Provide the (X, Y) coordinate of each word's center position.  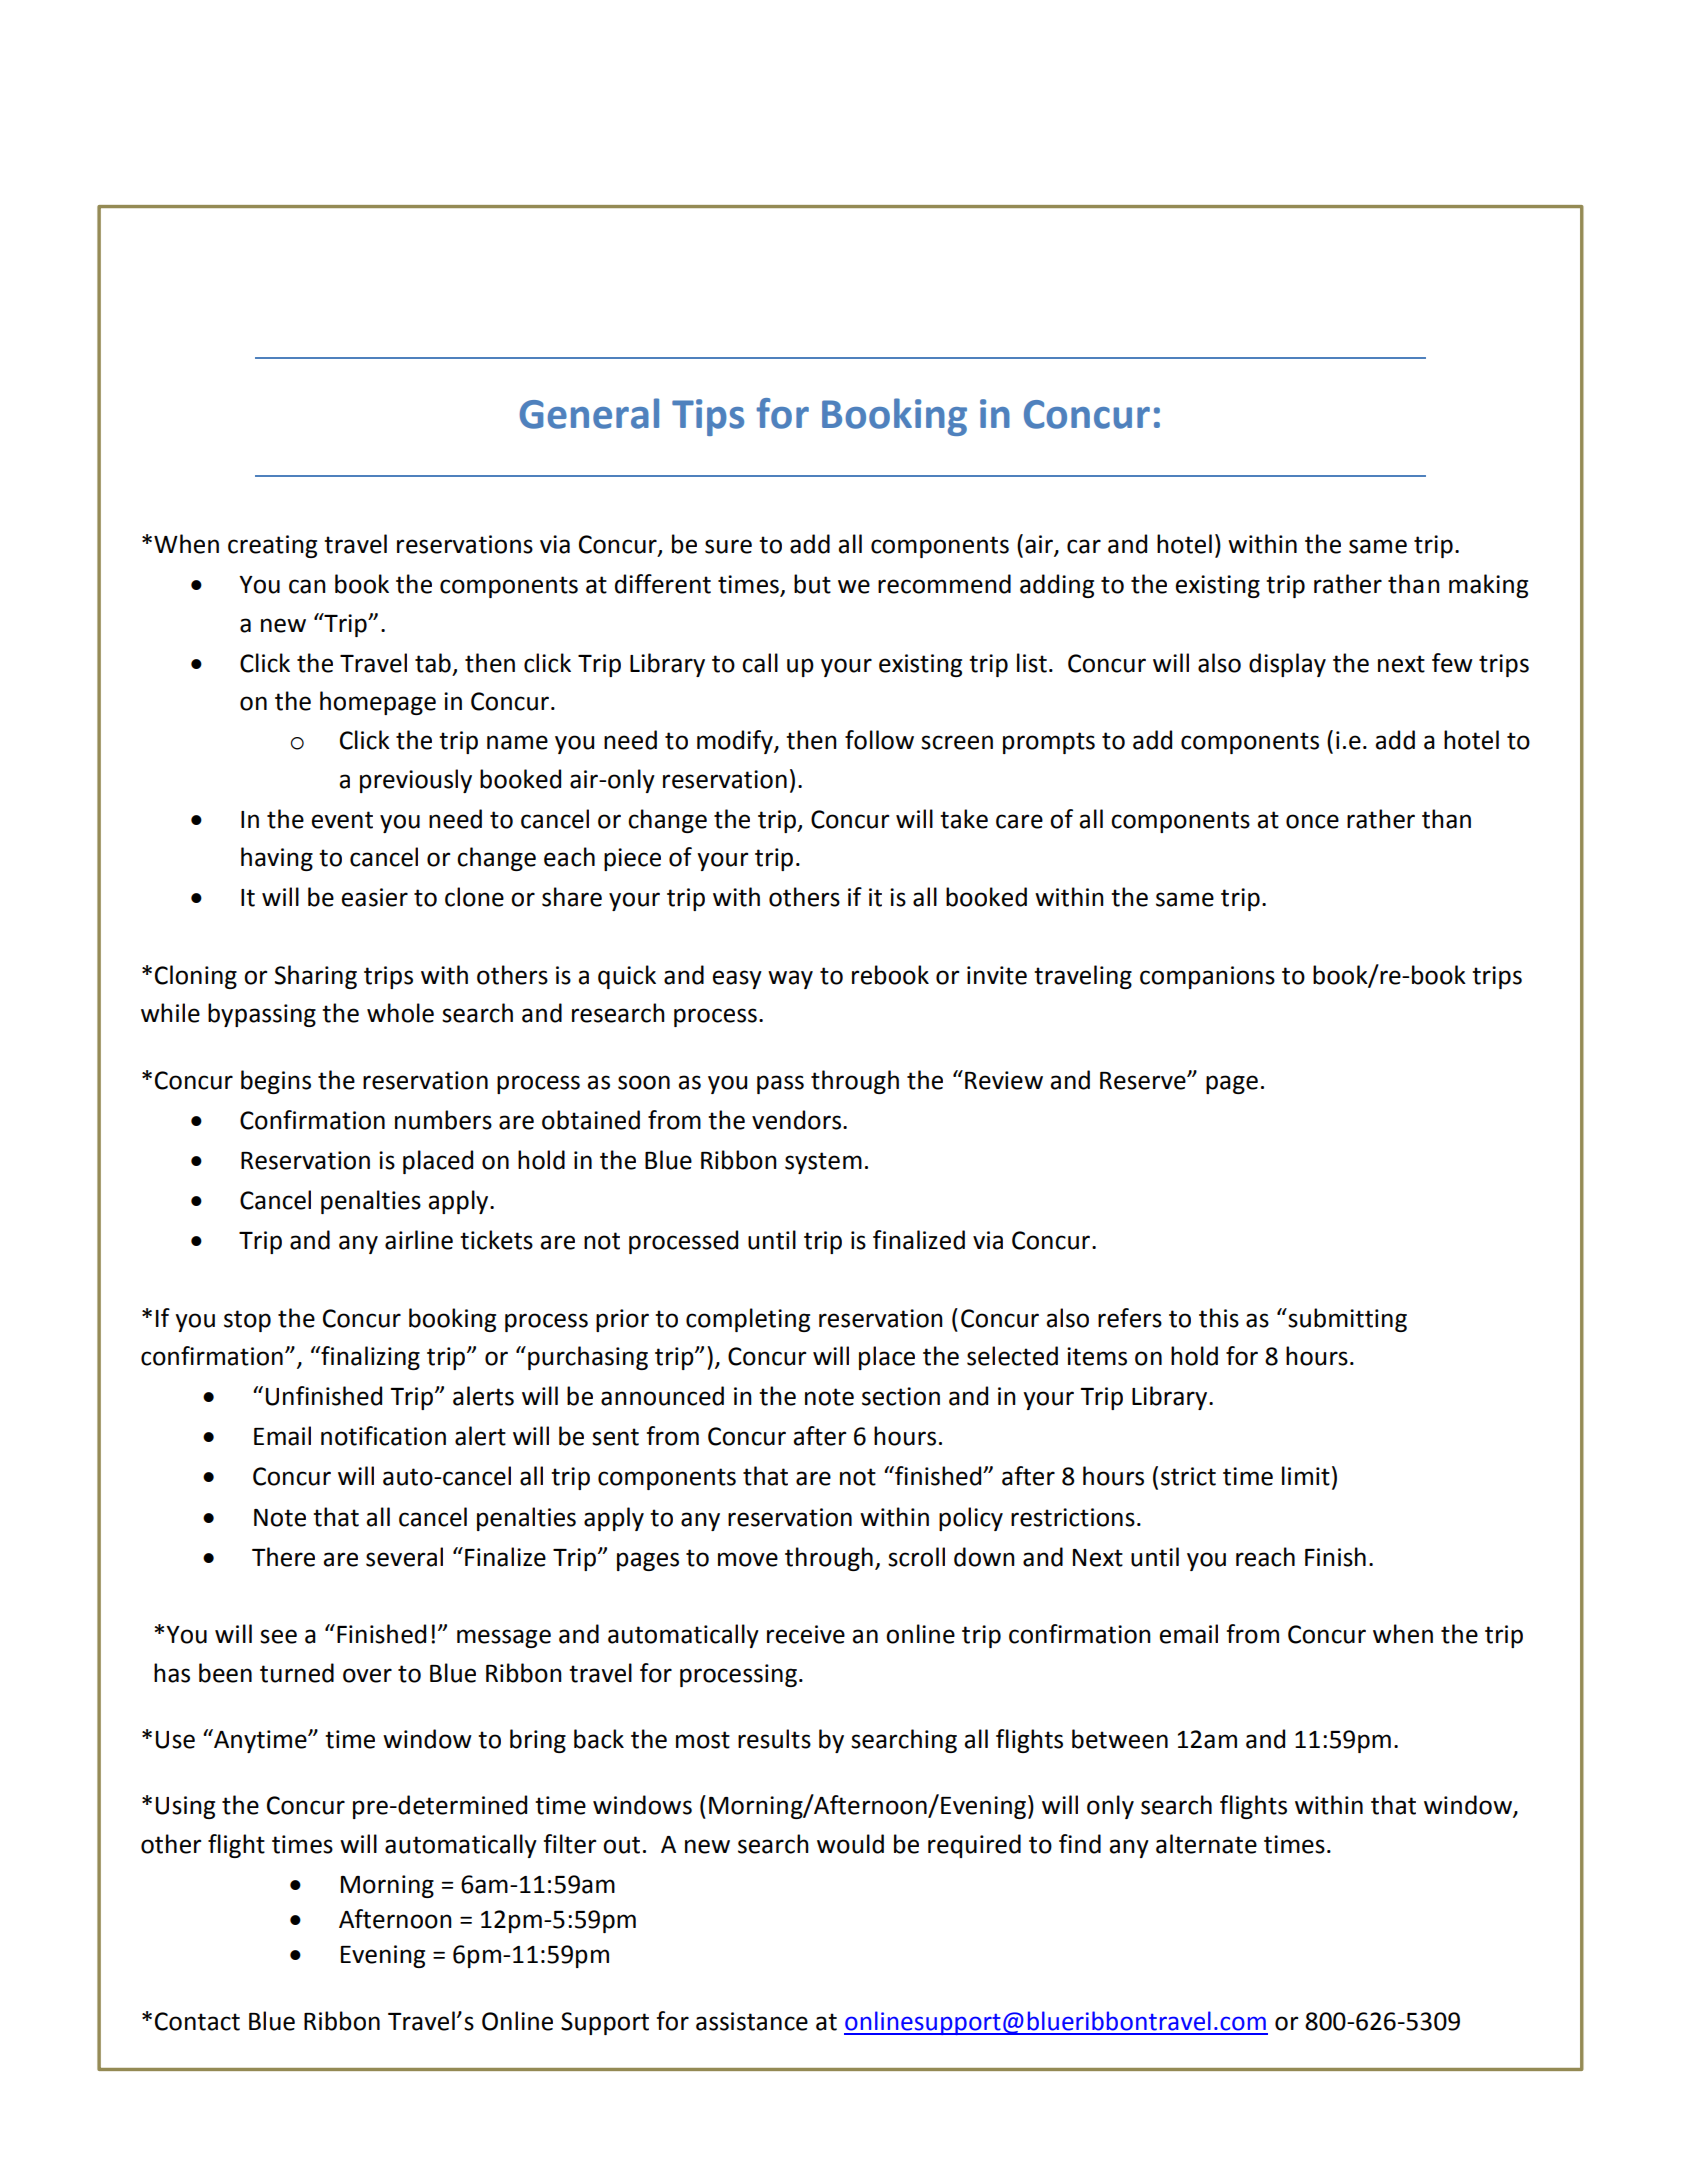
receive (806, 1634)
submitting (1346, 1320)
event (342, 820)
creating (272, 546)
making (1488, 586)
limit (1306, 1476)
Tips (708, 417)
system (823, 1163)
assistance (752, 2021)
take (964, 819)
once (1312, 821)
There (283, 1557)
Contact (197, 2021)
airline (419, 1240)
